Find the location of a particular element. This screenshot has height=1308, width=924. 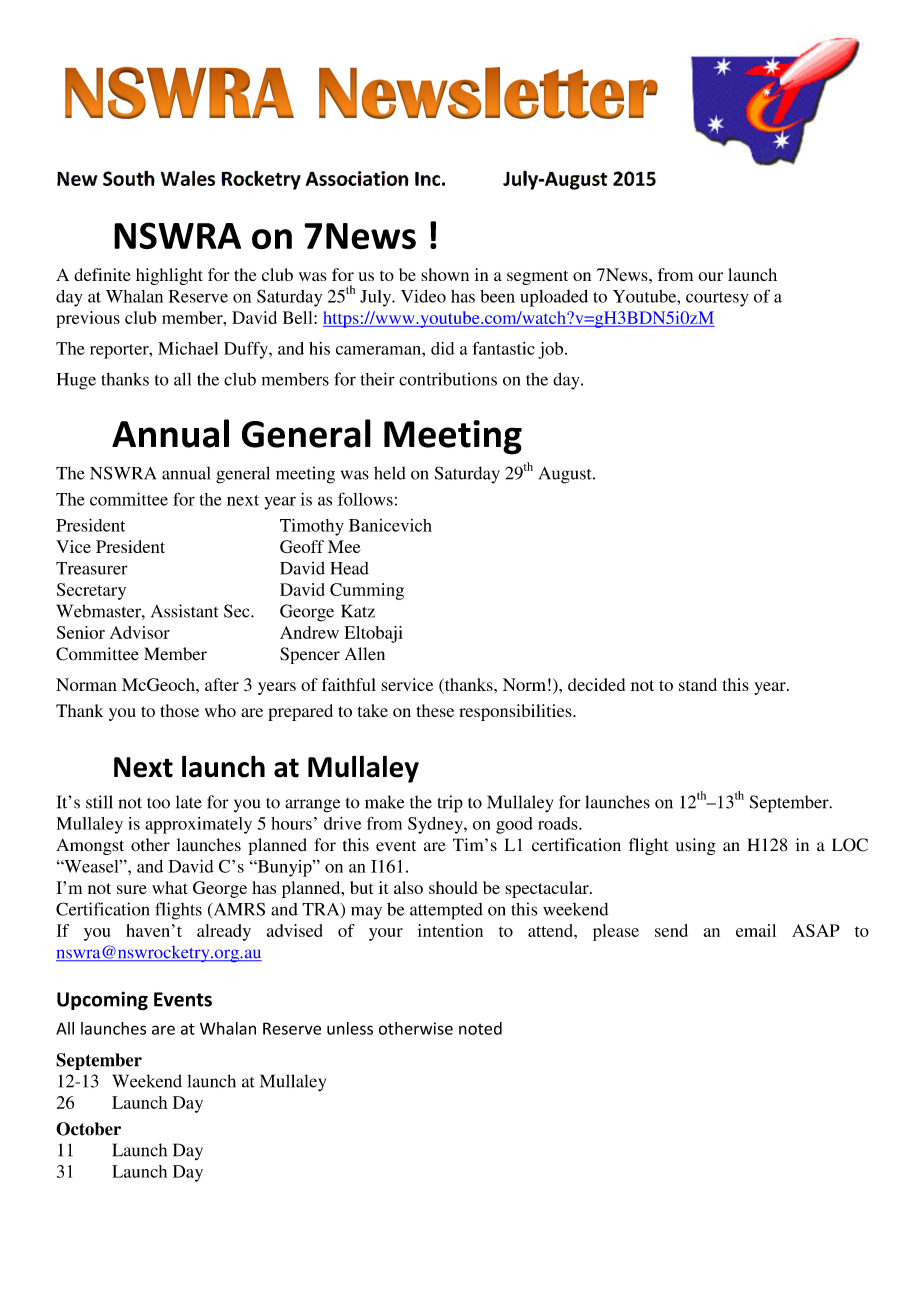

using is located at coordinates (695, 846).
